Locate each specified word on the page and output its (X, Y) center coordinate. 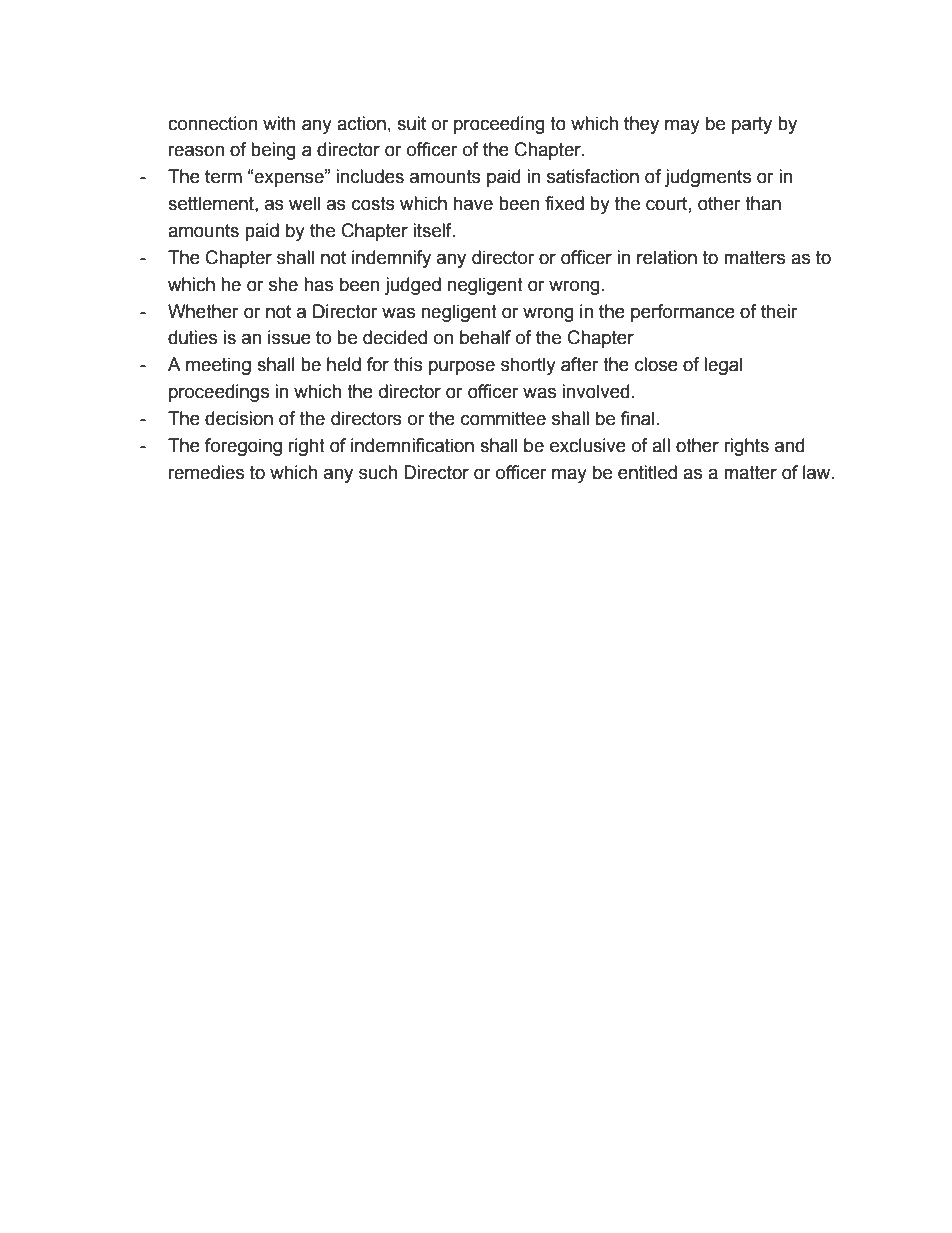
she (283, 284)
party (752, 125)
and (789, 445)
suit (411, 123)
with (279, 123)
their (779, 311)
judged (412, 286)
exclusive (588, 445)
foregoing (243, 447)
